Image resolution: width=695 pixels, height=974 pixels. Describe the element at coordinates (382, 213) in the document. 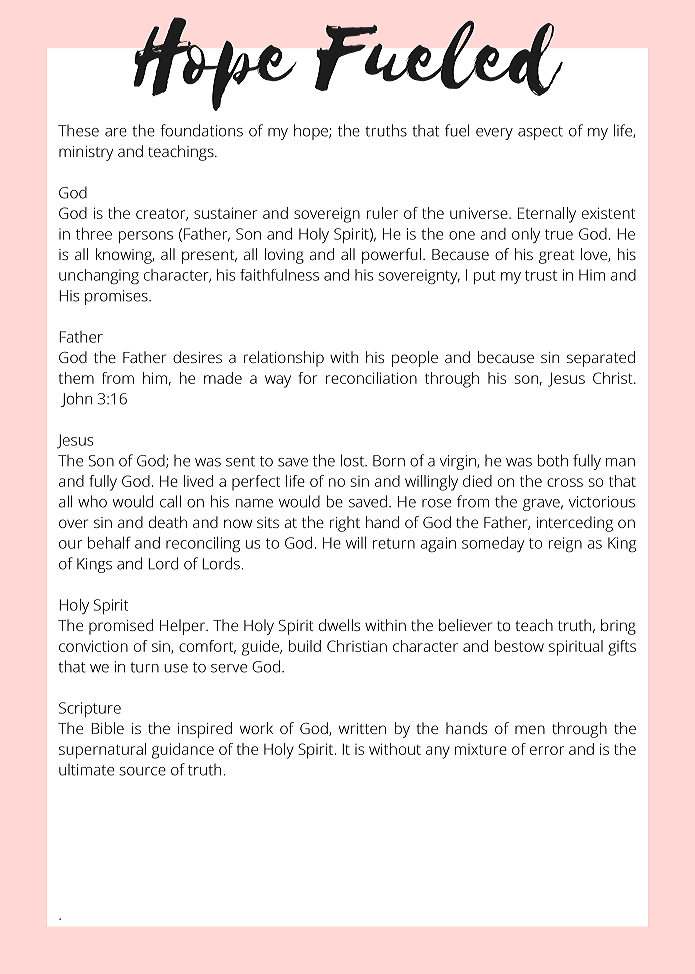

I see `ruler` at that location.
